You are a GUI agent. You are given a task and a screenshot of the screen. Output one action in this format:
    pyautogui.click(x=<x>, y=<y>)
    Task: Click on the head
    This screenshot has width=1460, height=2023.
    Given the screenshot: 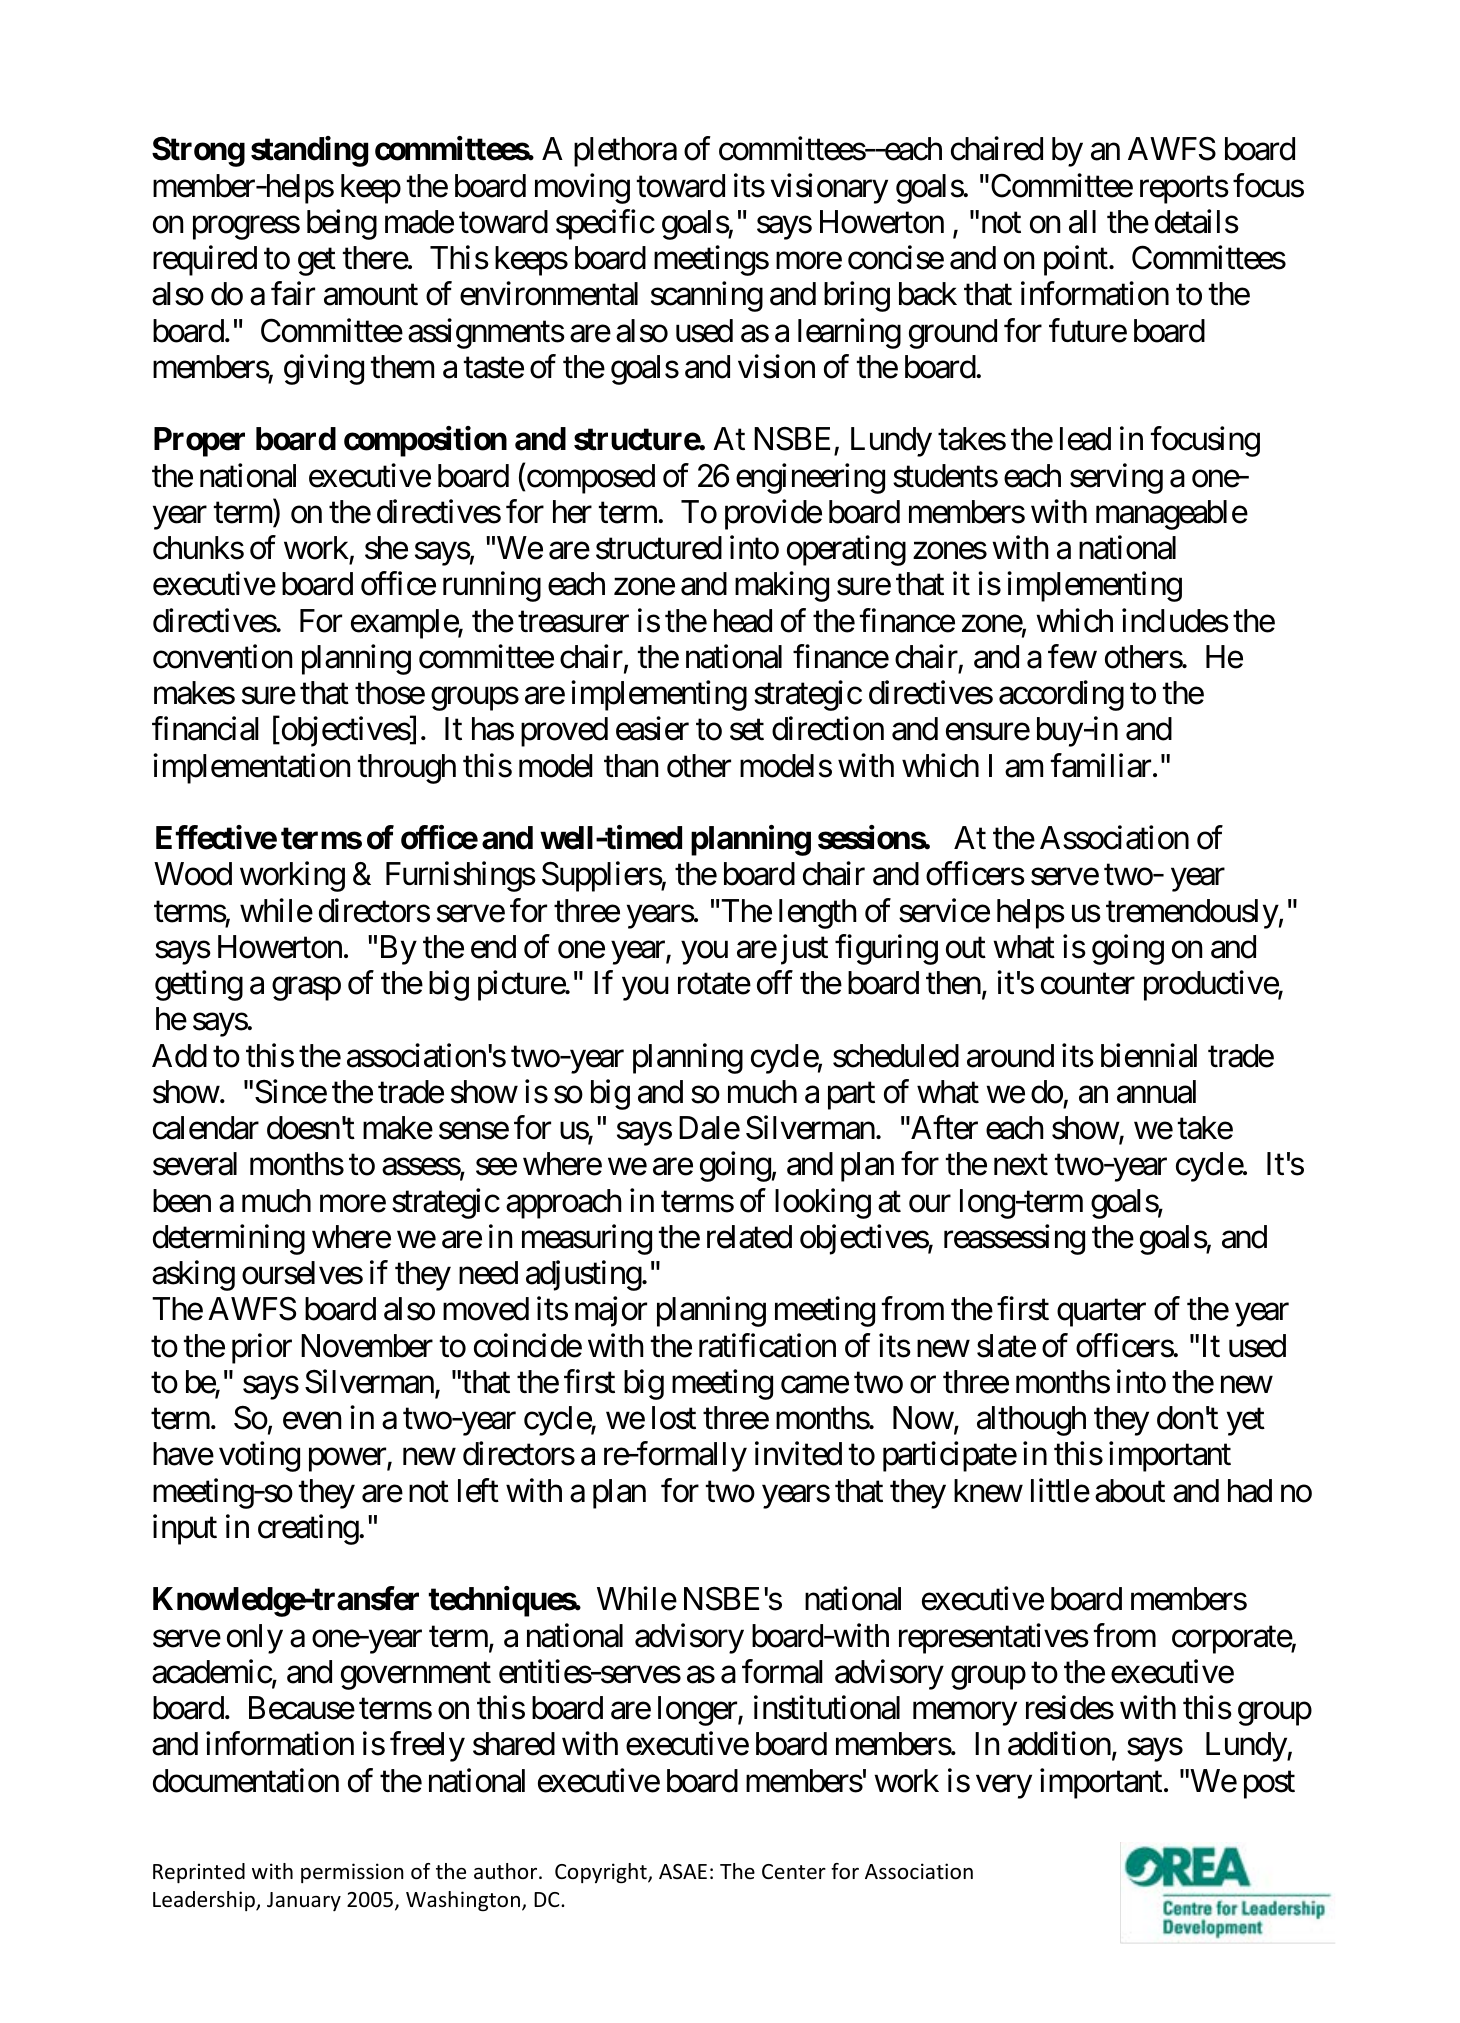 What is the action you would take?
    pyautogui.click(x=743, y=621)
